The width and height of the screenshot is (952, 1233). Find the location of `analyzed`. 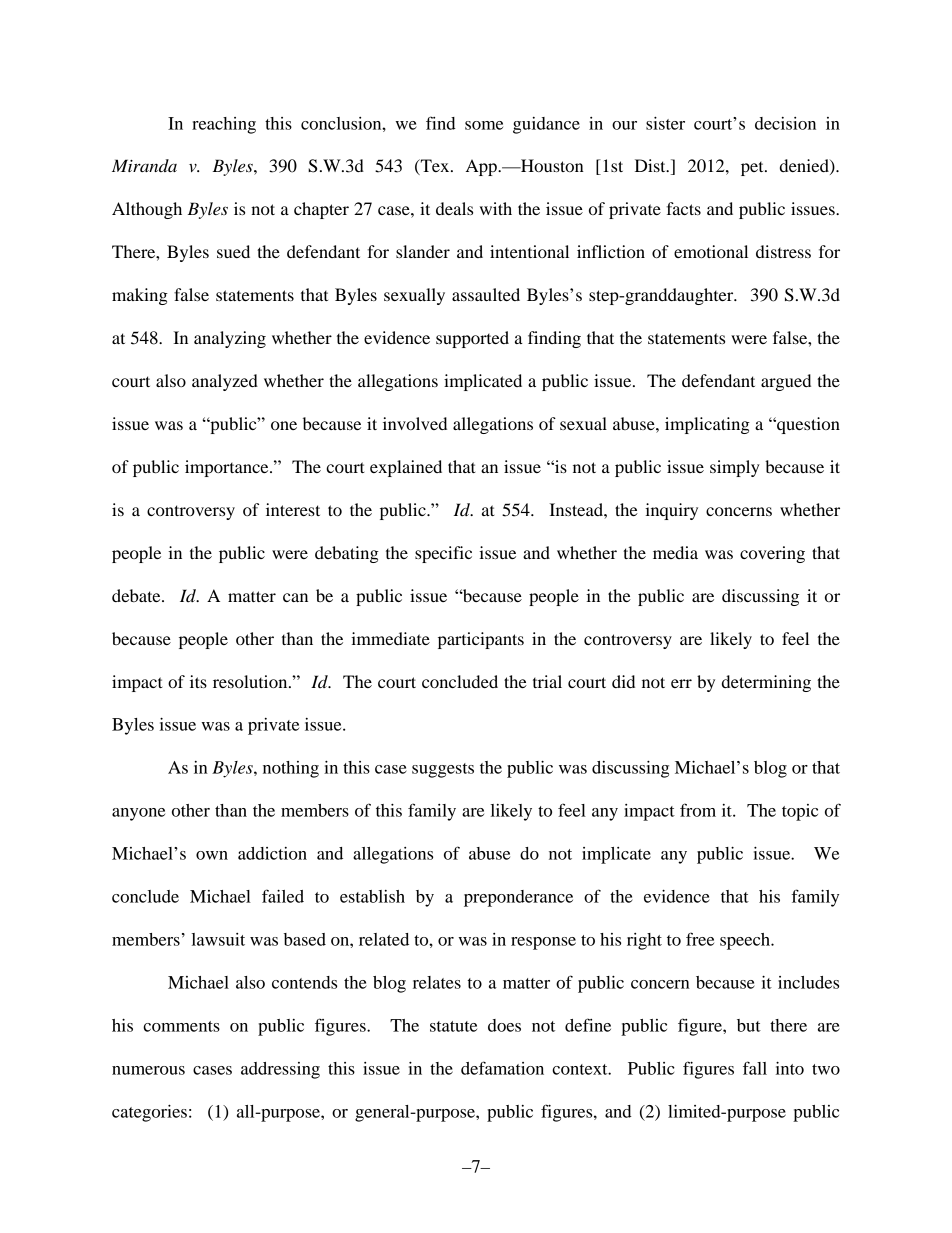

analyzed is located at coordinates (225, 382).
